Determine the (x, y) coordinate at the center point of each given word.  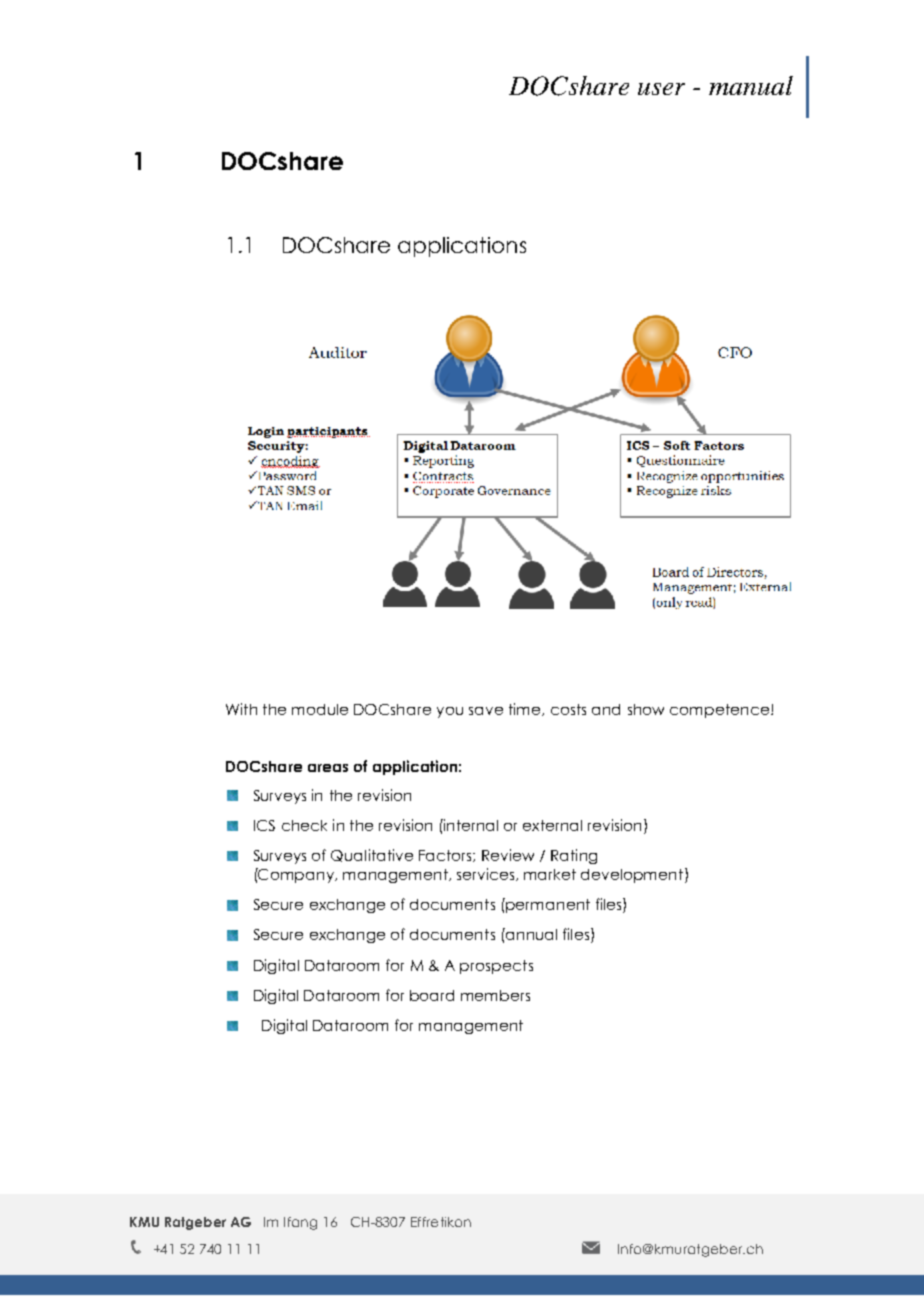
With (241, 709)
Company (297, 875)
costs (568, 709)
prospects (496, 967)
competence (719, 711)
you (450, 712)
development (633, 875)
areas (328, 768)
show (646, 709)
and (606, 709)
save (486, 711)
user (661, 89)
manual (751, 85)
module (320, 709)
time (526, 709)
